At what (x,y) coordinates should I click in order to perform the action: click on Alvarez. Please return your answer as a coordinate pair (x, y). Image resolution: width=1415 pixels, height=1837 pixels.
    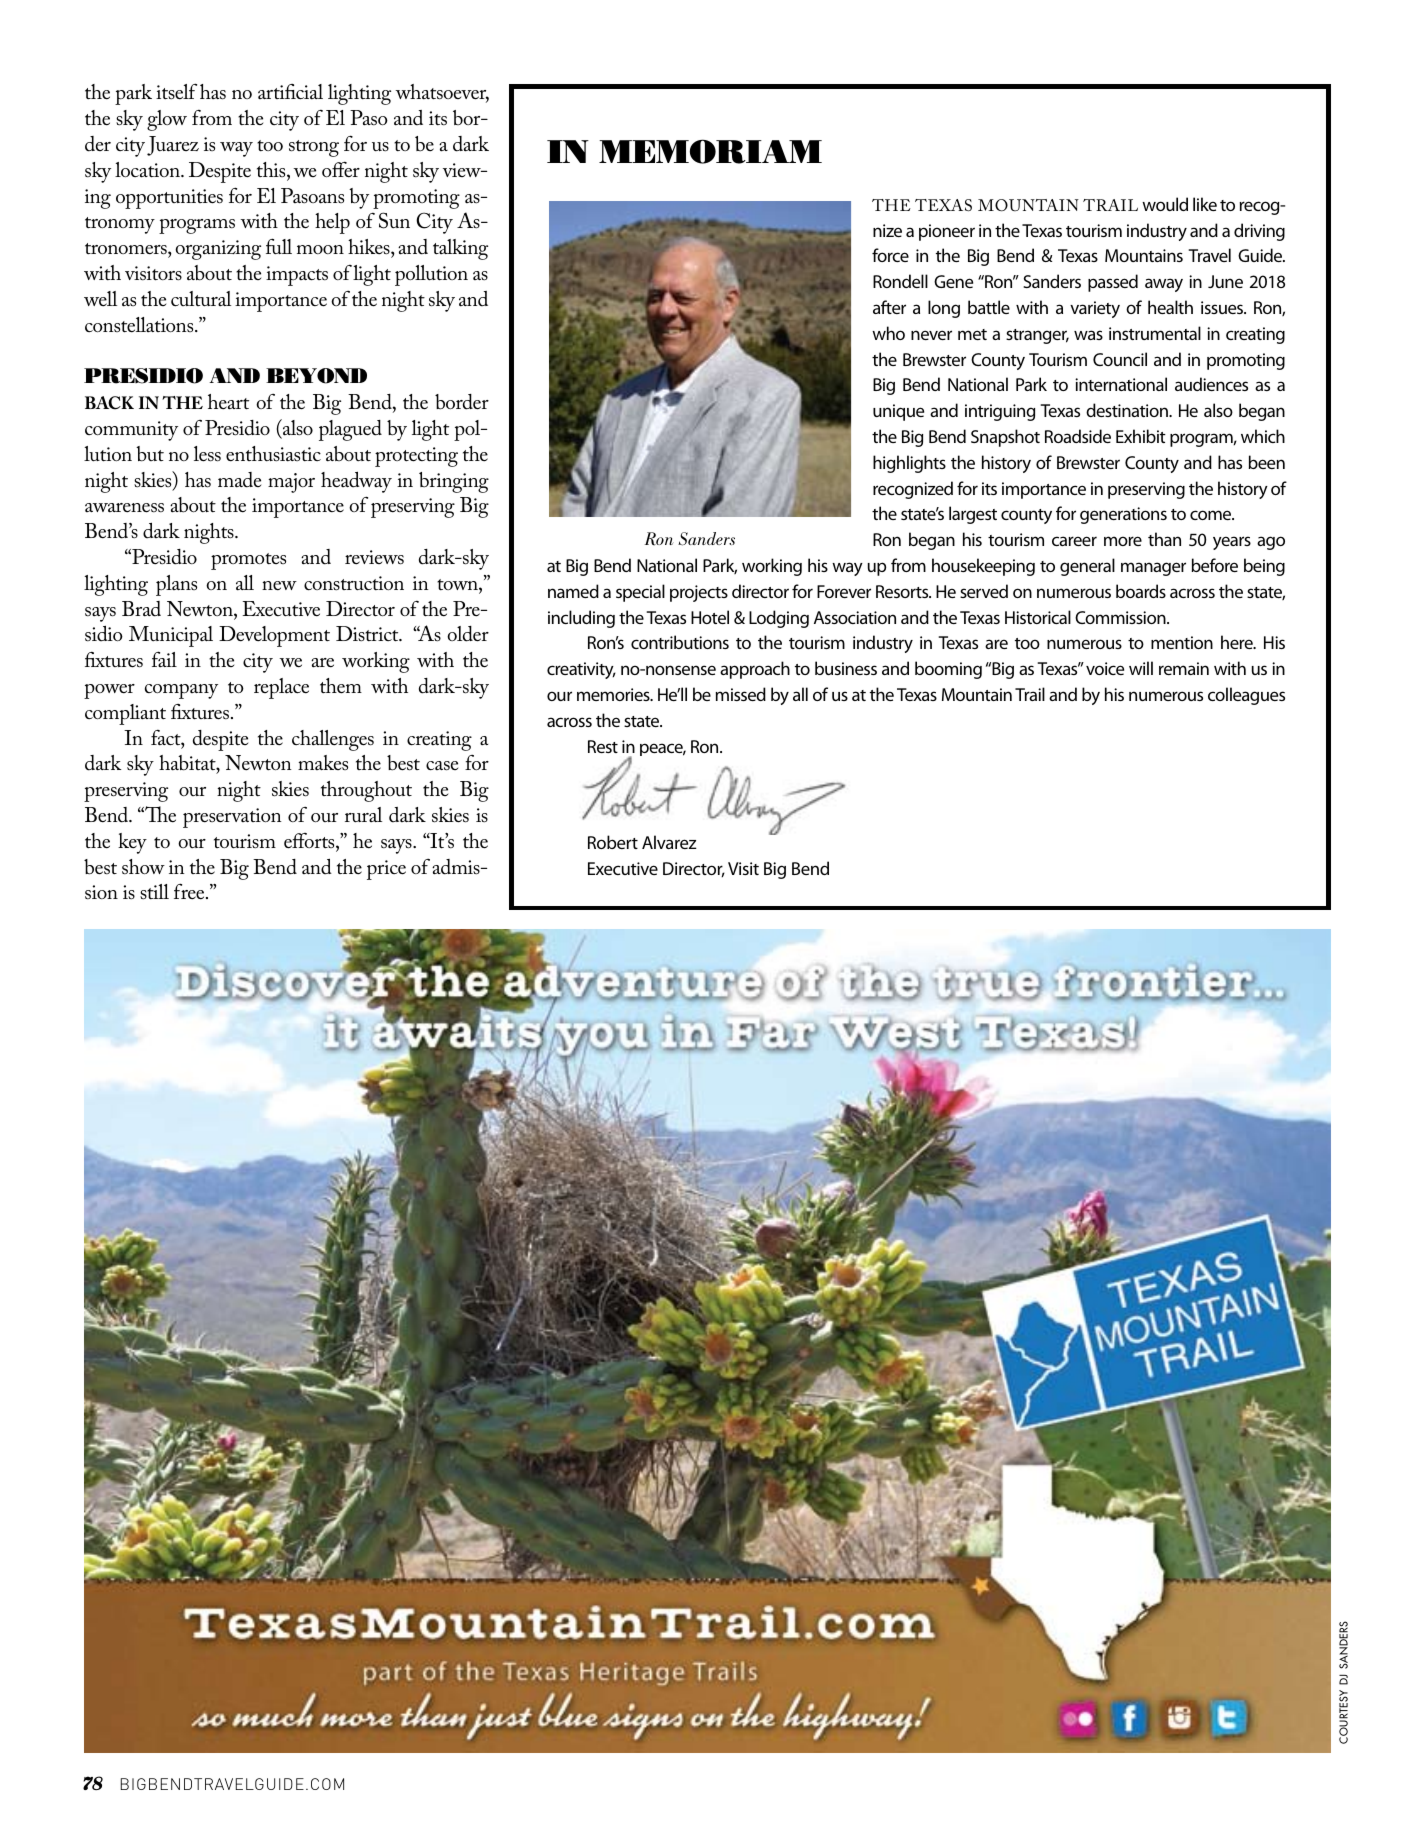
    Looking at the image, I should click on (669, 842).
